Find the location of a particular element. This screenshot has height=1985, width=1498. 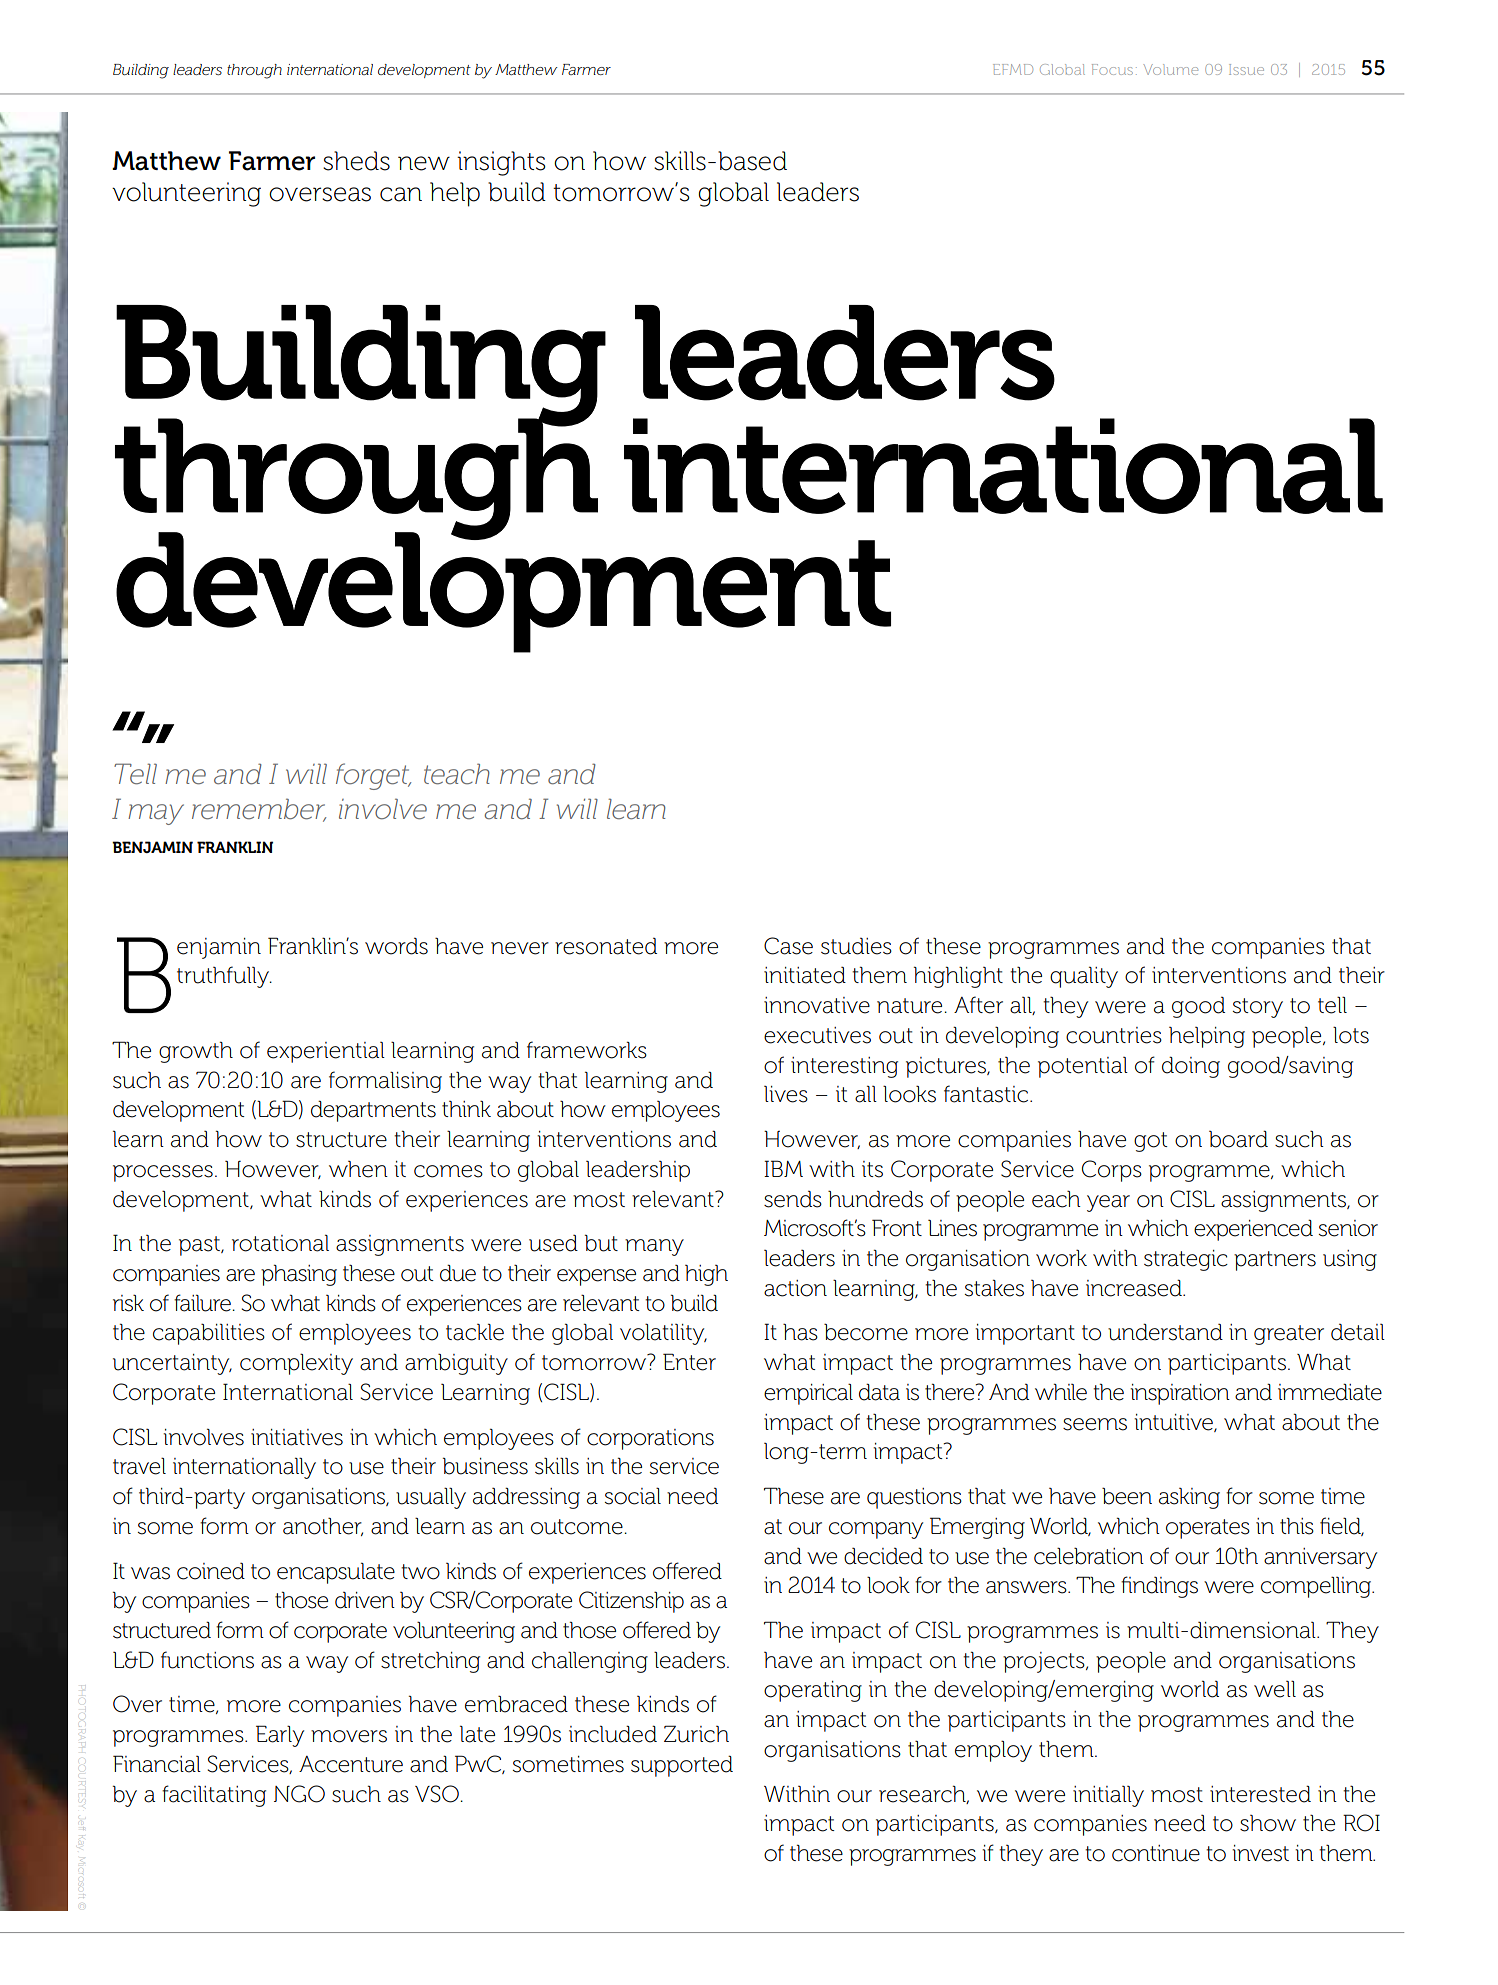

can is located at coordinates (401, 194).
